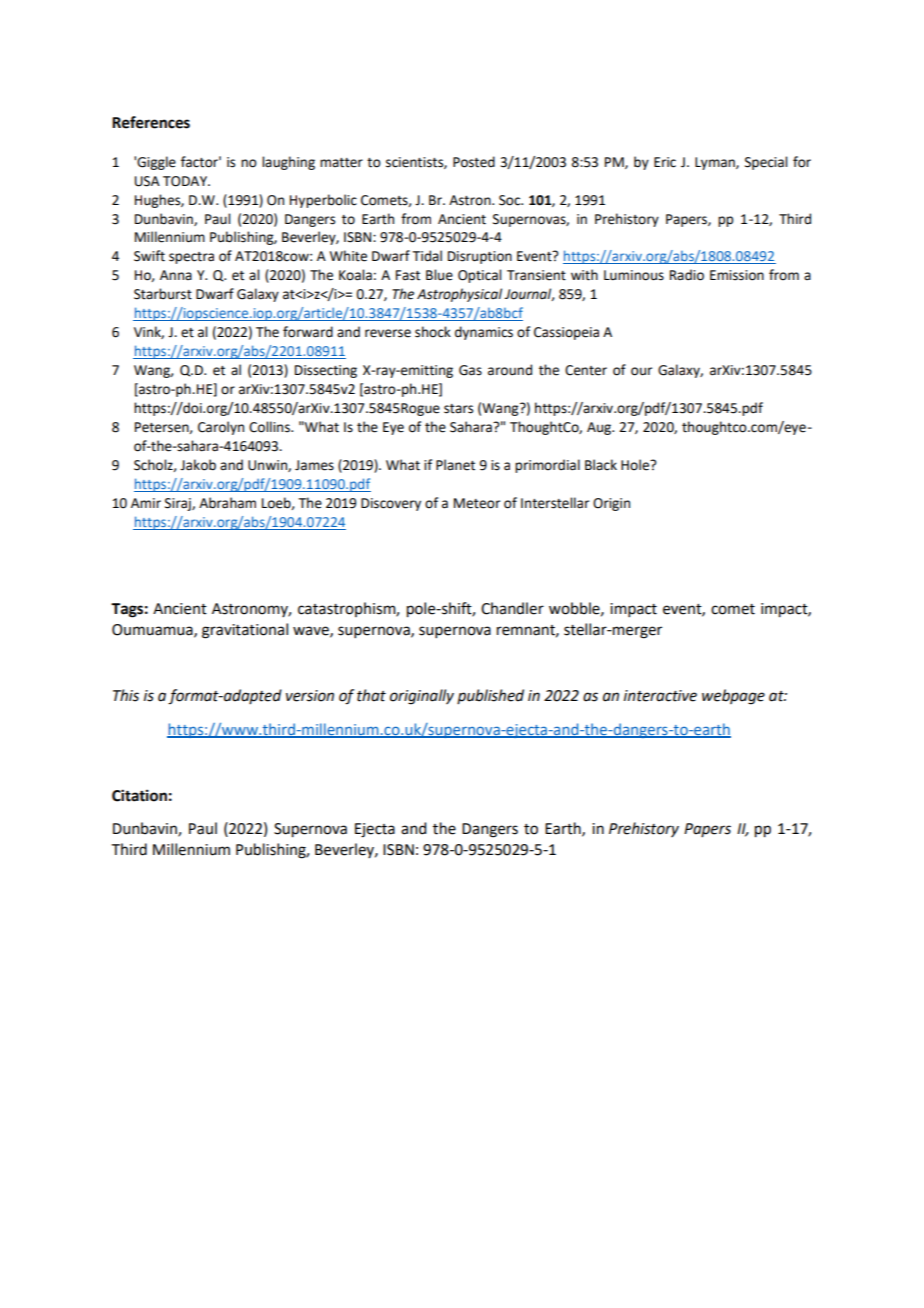  Describe the element at coordinates (490, 696) in the image. I see `published` at that location.
